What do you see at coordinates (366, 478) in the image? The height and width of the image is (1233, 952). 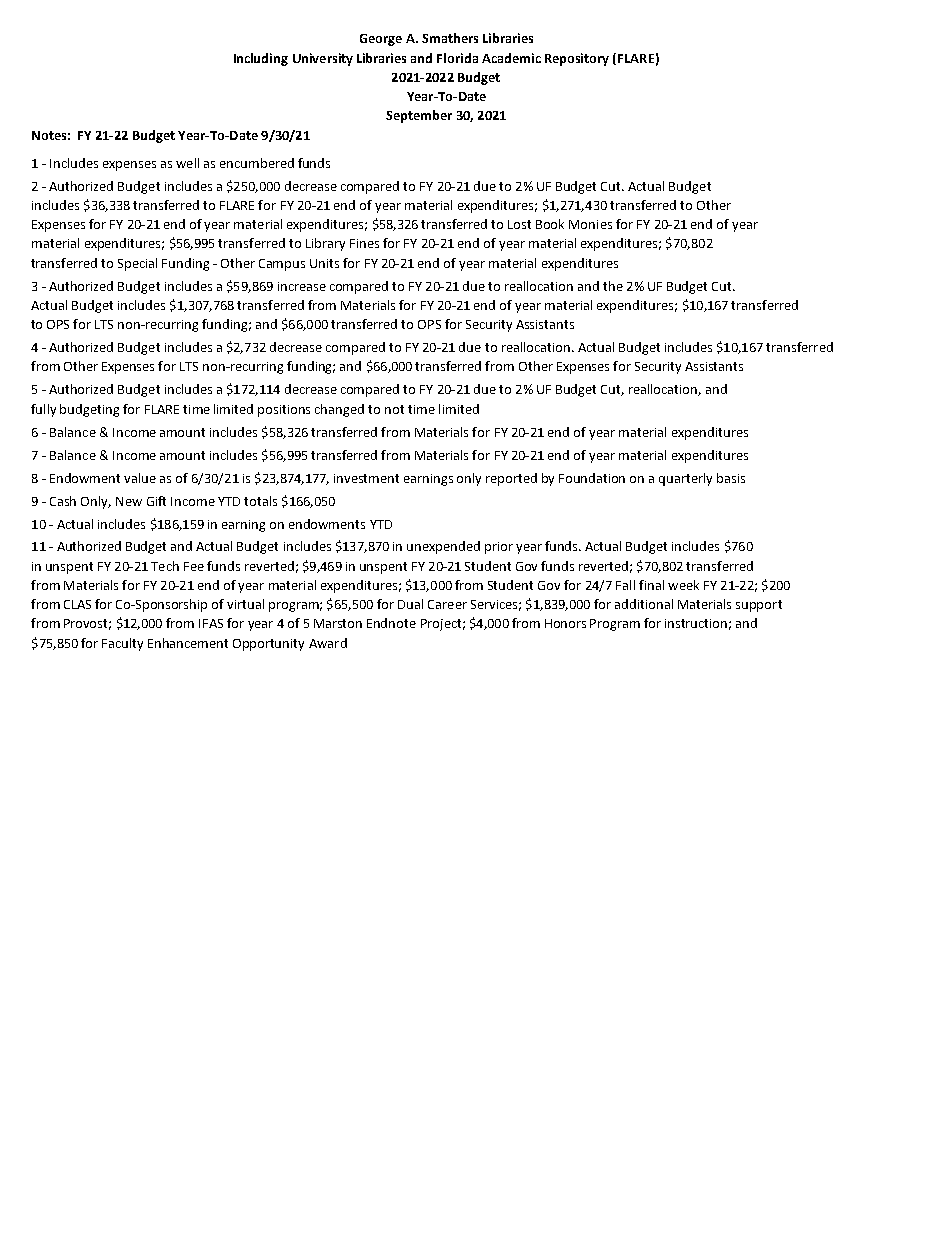 I see `investment` at bounding box center [366, 478].
